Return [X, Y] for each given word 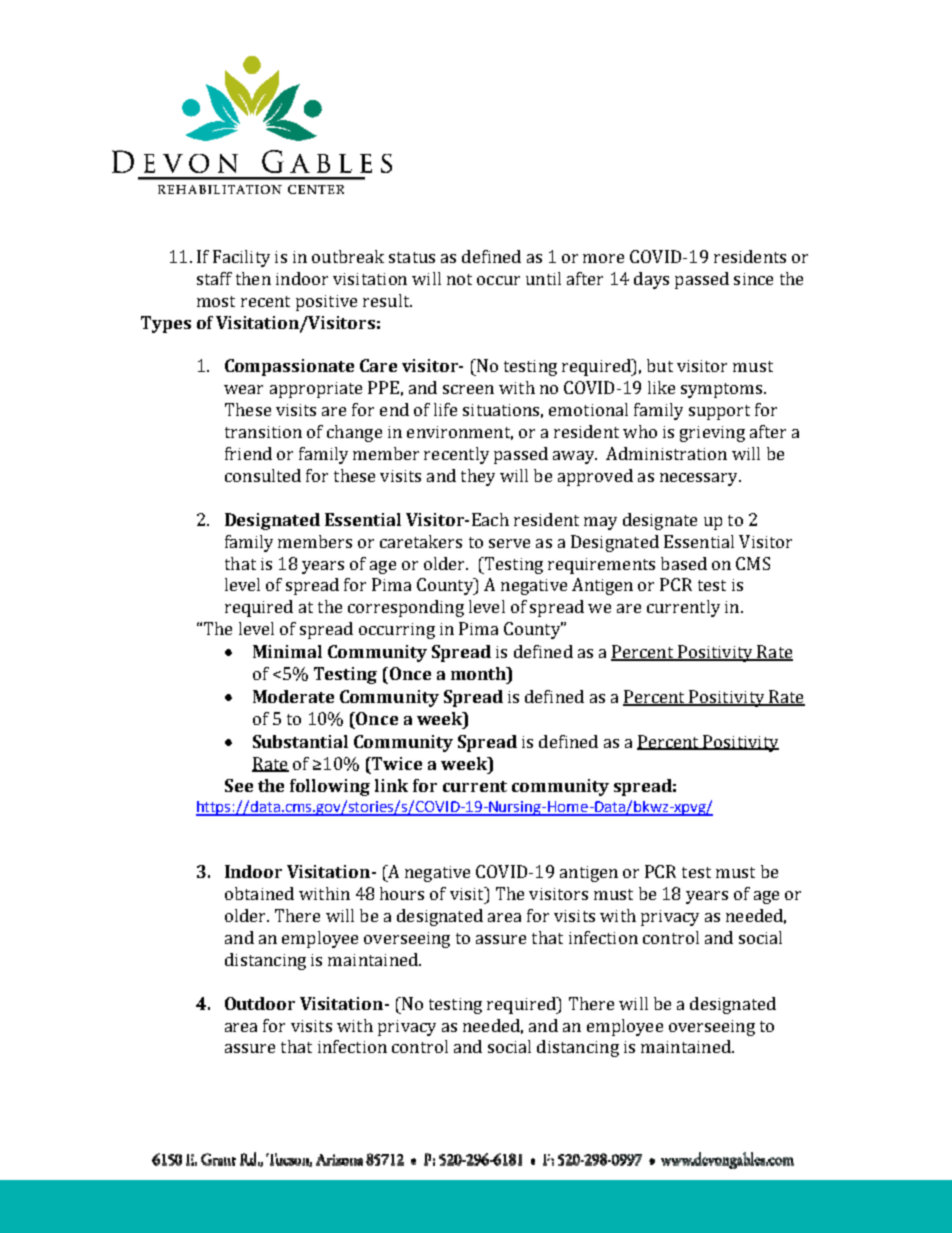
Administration [666, 453]
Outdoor [260, 1003]
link [391, 785]
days [651, 280]
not [459, 279]
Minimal [287, 651]
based [684, 563]
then [253, 278]
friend [248, 453]
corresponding [406, 608]
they [478, 477]
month [479, 673]
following [330, 787]
